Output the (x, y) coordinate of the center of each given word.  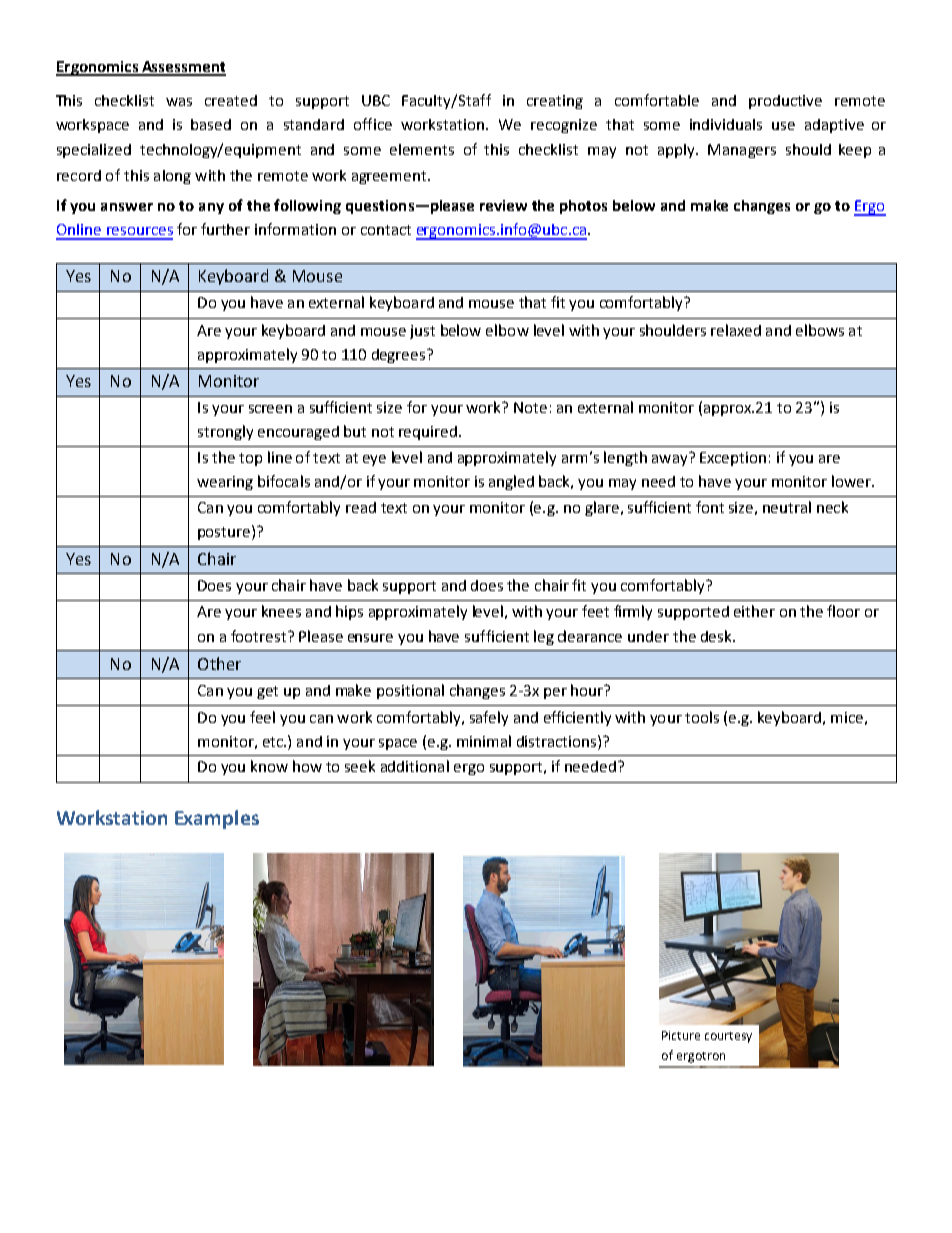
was (179, 102)
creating (555, 102)
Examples (217, 819)
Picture (681, 1035)
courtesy (728, 1037)
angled (511, 482)
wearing (225, 483)
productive (785, 102)
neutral (787, 507)
